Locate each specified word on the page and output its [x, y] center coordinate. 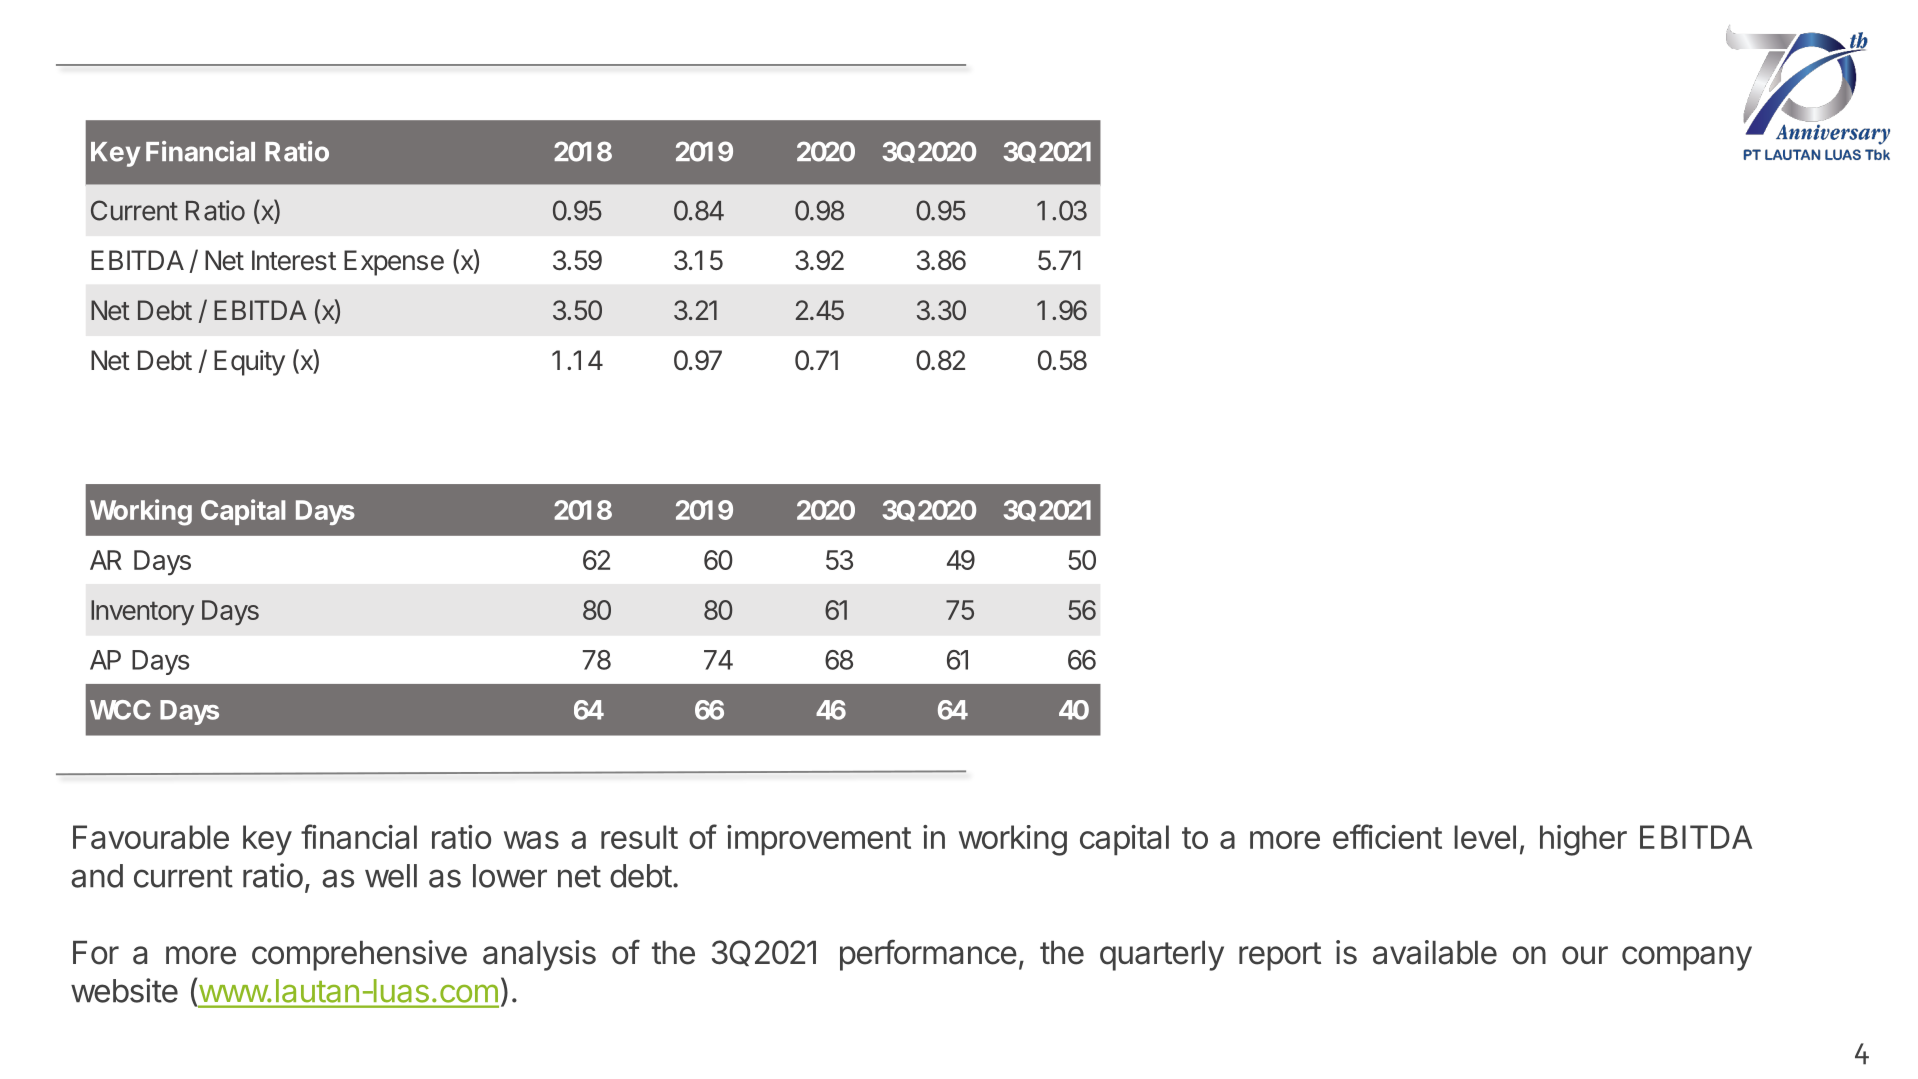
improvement [819, 840]
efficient [1387, 836]
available [1435, 952]
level [1485, 837]
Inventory [142, 613]
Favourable [151, 837]
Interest [294, 260]
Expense [394, 263]
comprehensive [359, 955]
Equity [249, 363]
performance [928, 955]
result [639, 837]
